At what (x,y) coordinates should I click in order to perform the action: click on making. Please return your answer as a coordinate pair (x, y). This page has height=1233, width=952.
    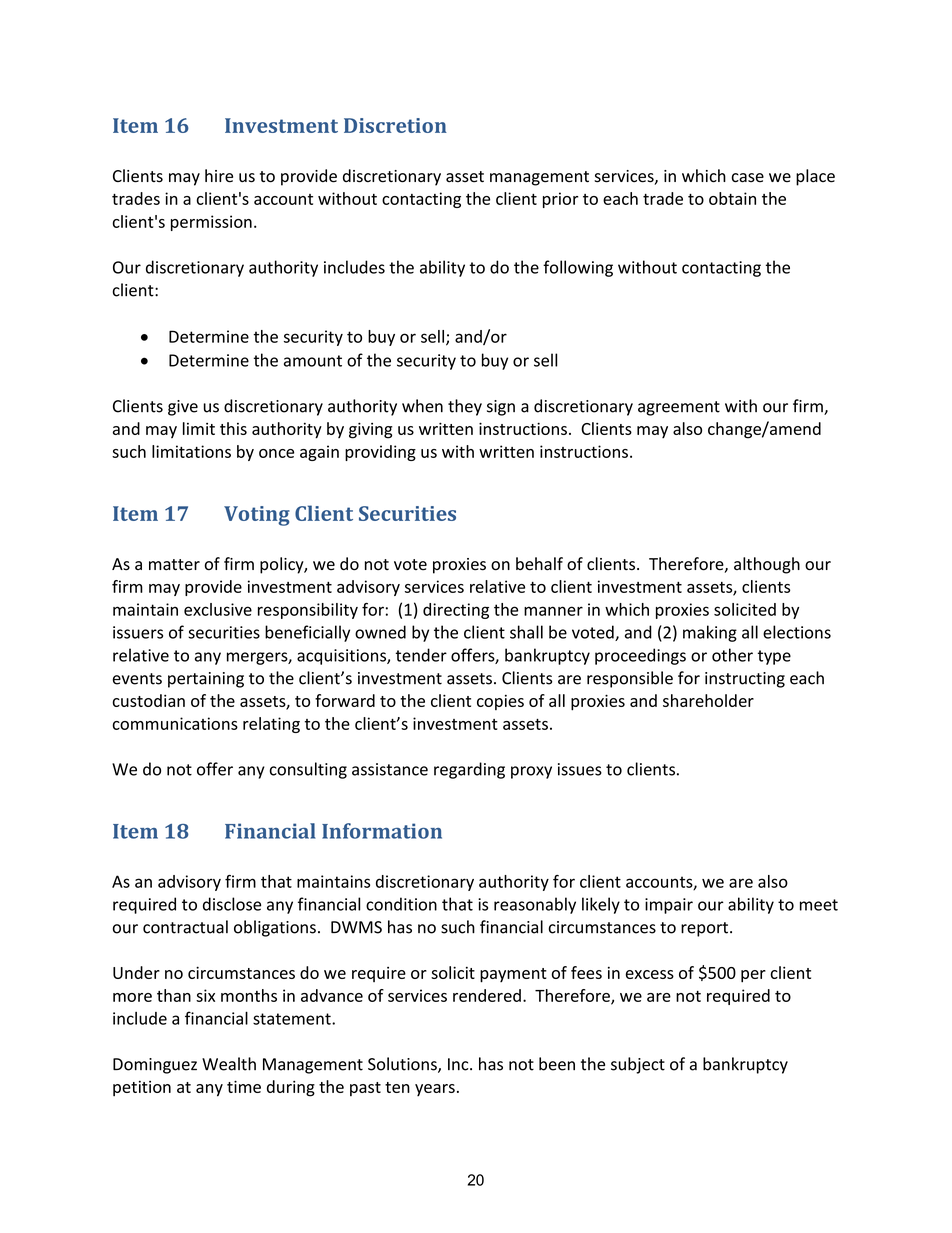
    Looking at the image, I should click on (710, 633).
